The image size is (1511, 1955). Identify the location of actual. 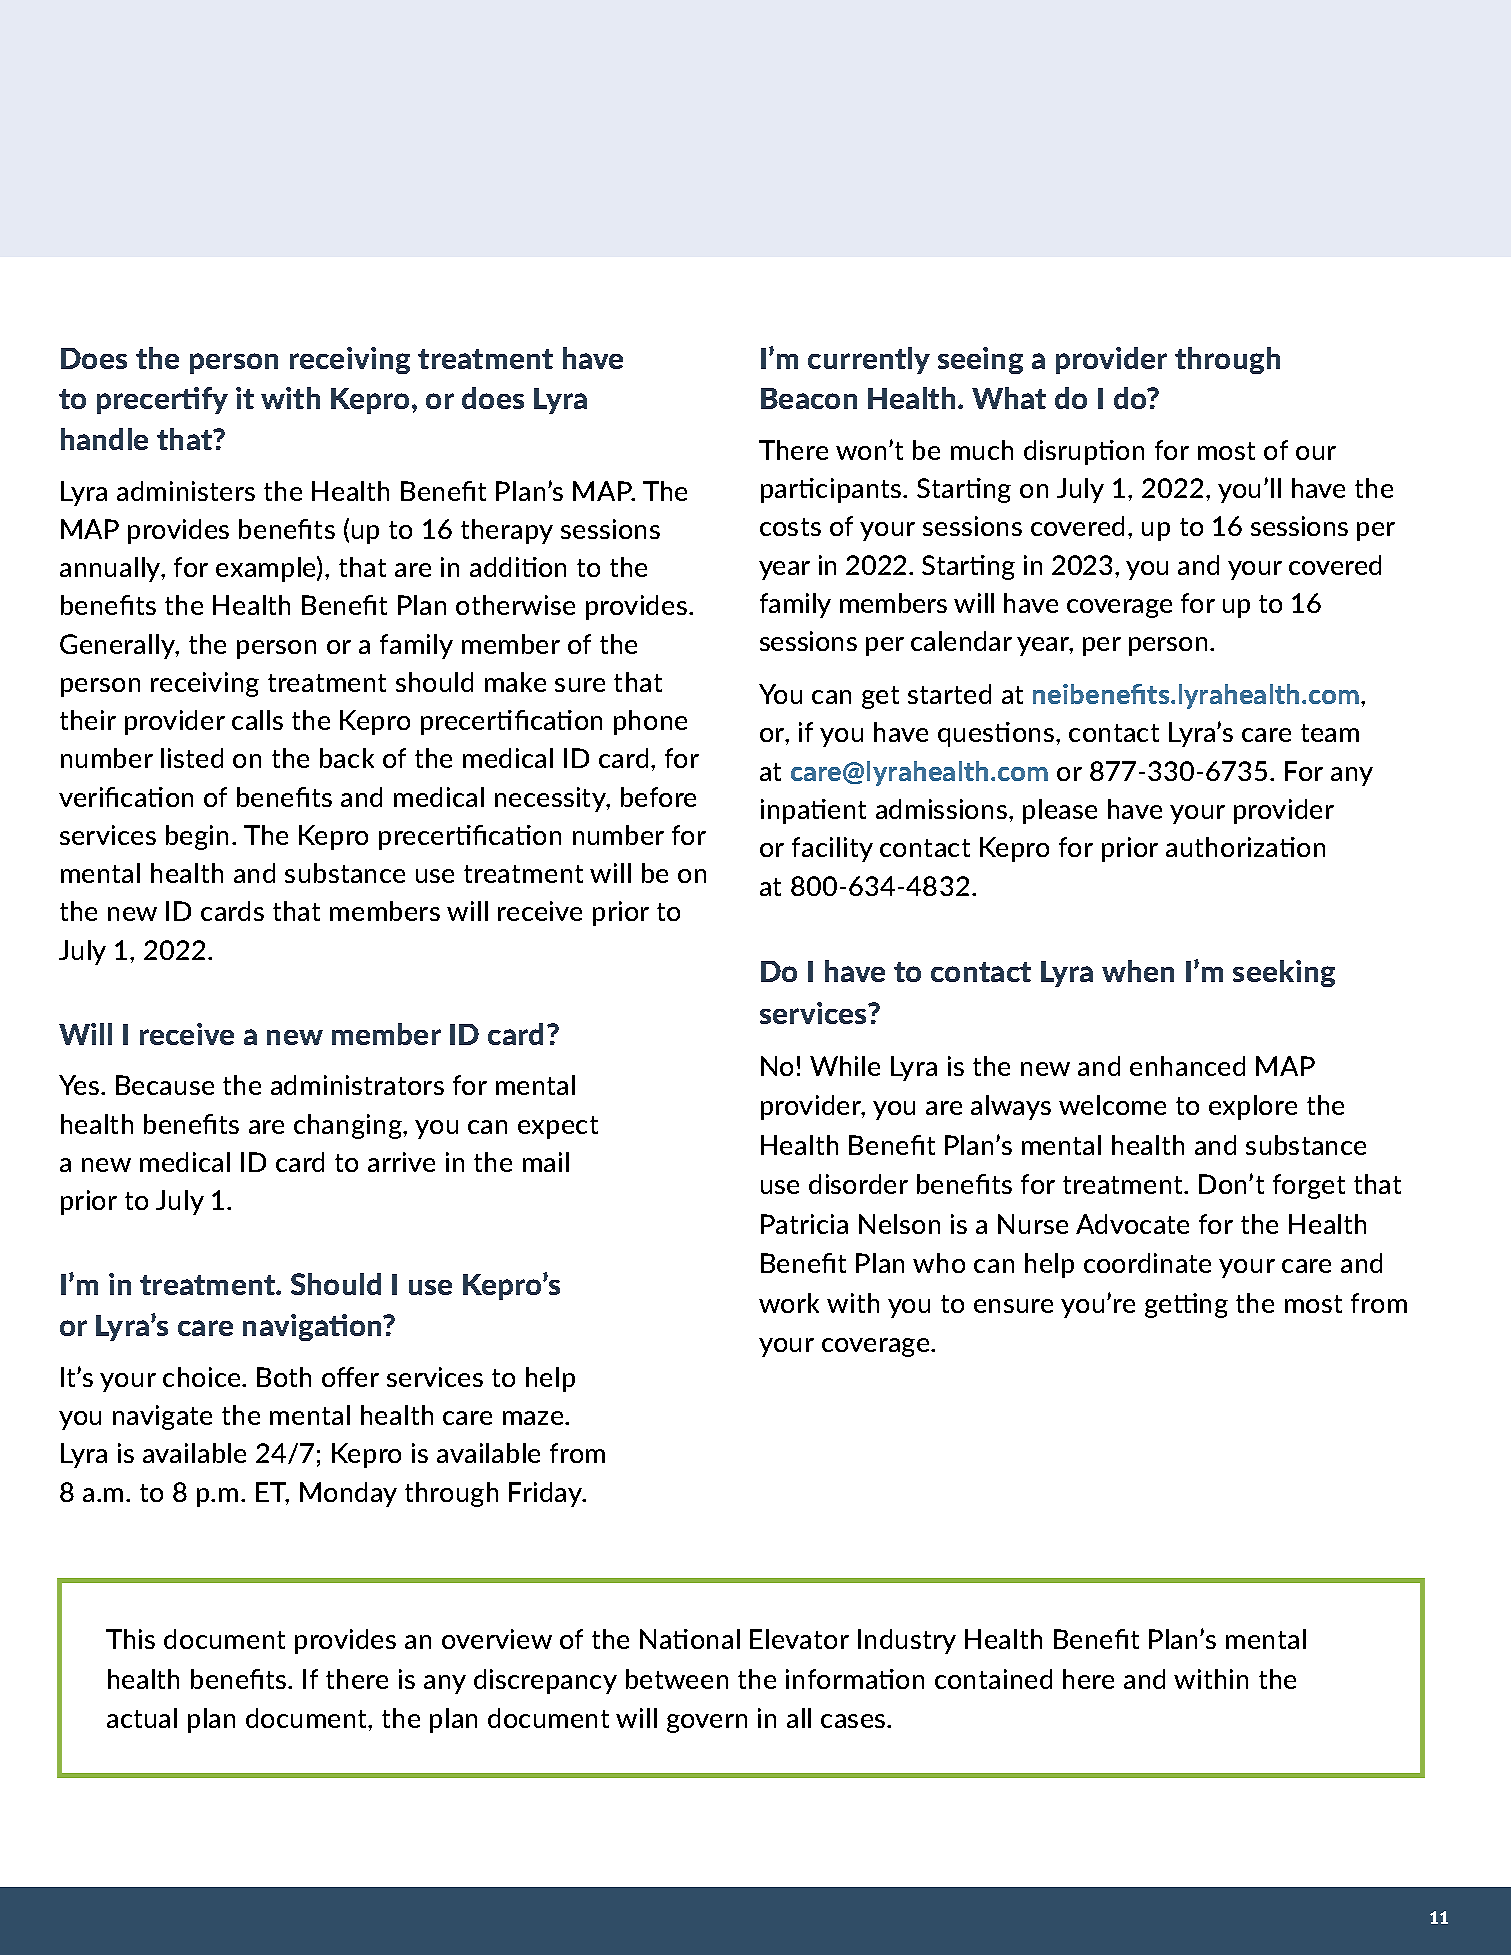
(142, 1718).
